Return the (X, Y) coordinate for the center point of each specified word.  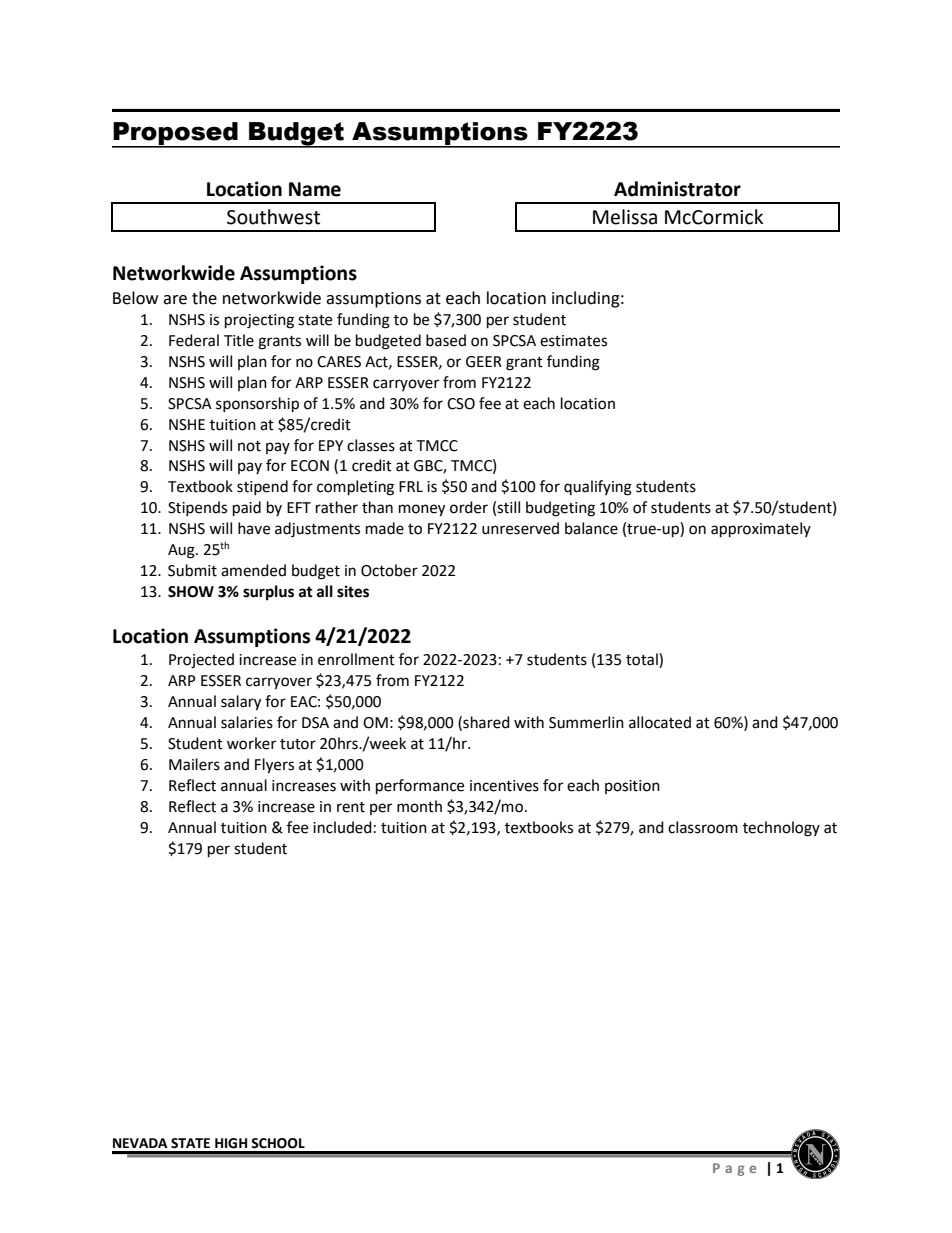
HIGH (231, 1143)
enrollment (356, 659)
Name (315, 189)
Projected (201, 661)
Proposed (176, 134)
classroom (703, 827)
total (643, 660)
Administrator (677, 189)
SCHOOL (278, 1143)
